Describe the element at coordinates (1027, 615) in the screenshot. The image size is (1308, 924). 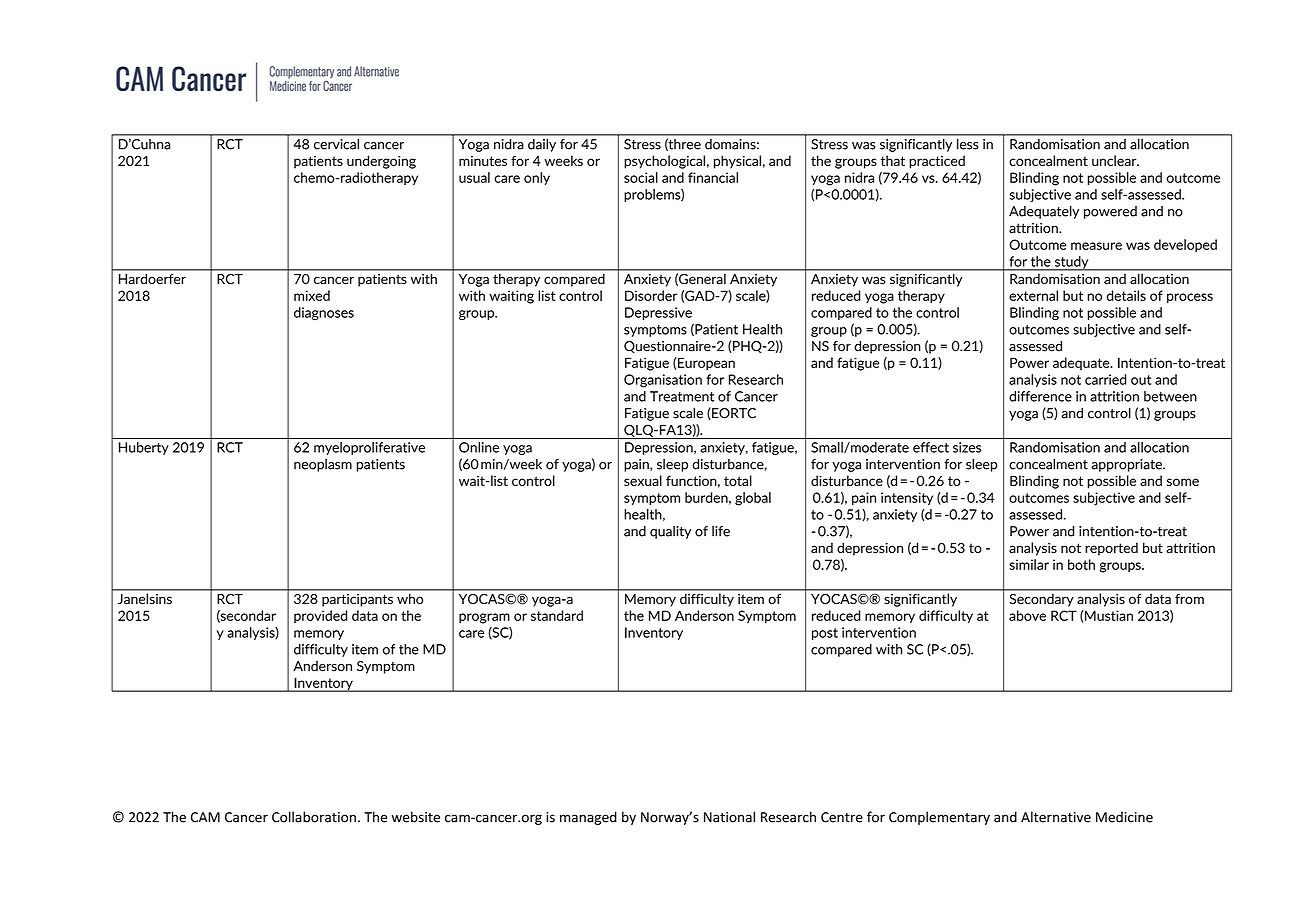
I see `above` at that location.
